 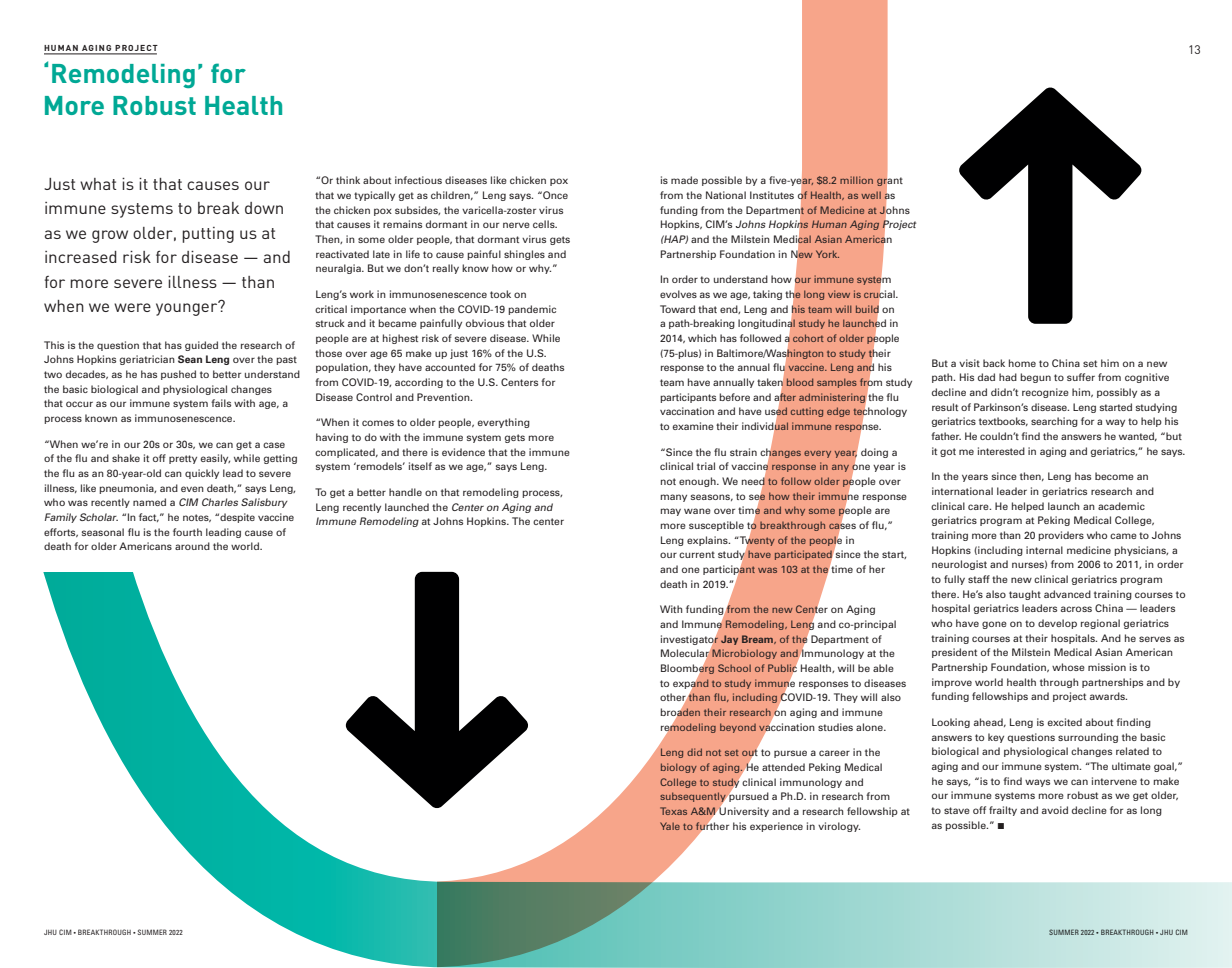 What do you see at coordinates (264, 208) in the screenshot?
I see `down` at bounding box center [264, 208].
